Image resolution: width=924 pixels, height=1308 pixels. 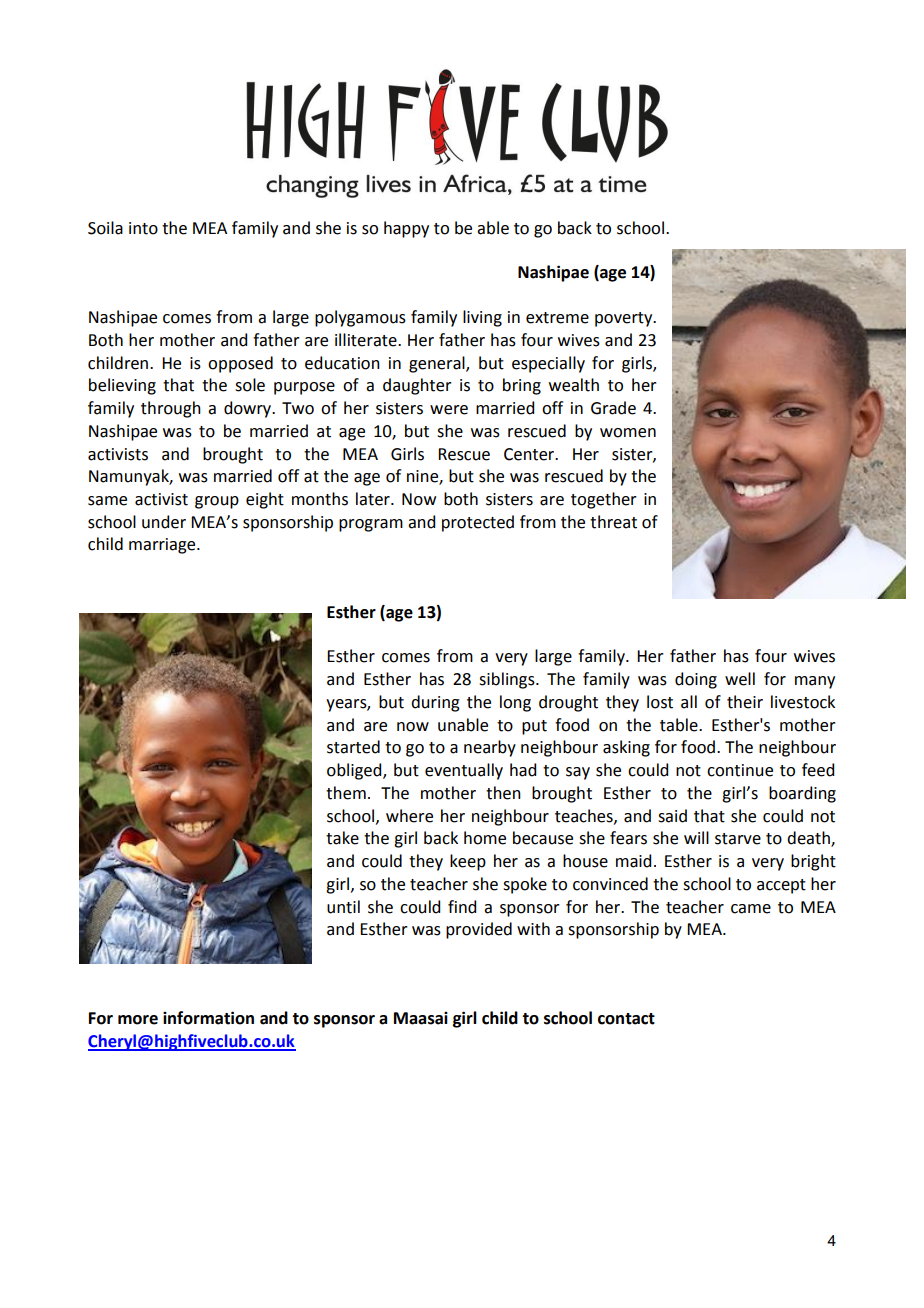 What do you see at coordinates (143, 228) in the screenshot?
I see `into` at bounding box center [143, 228].
